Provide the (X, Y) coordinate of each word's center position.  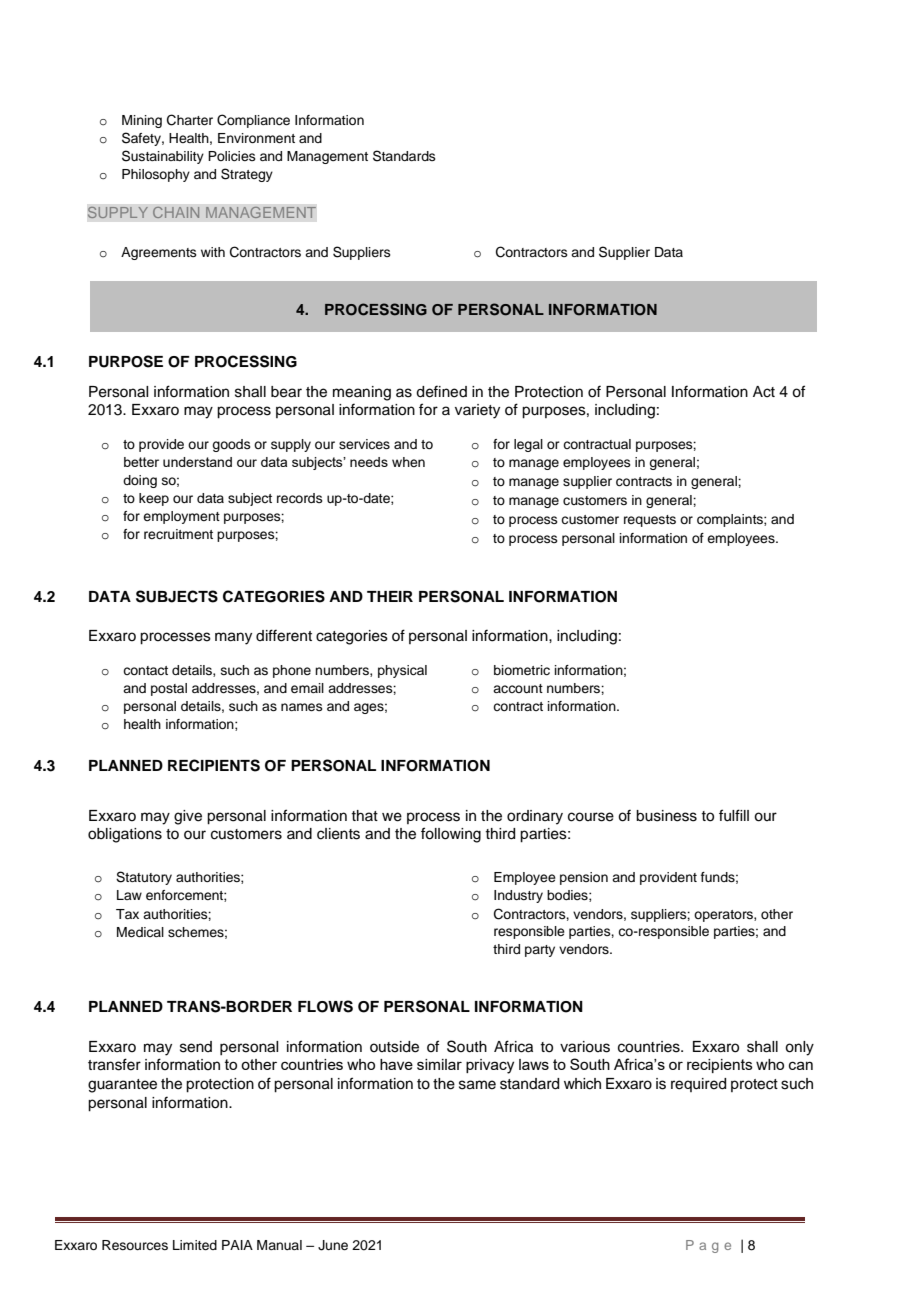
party (540, 951)
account (518, 688)
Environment (256, 138)
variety (477, 411)
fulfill (734, 815)
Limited (195, 1245)
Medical (140, 932)
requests (650, 521)
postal (169, 689)
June (333, 1245)
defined (441, 391)
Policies (232, 156)
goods (231, 445)
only (799, 1048)
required (698, 1085)
